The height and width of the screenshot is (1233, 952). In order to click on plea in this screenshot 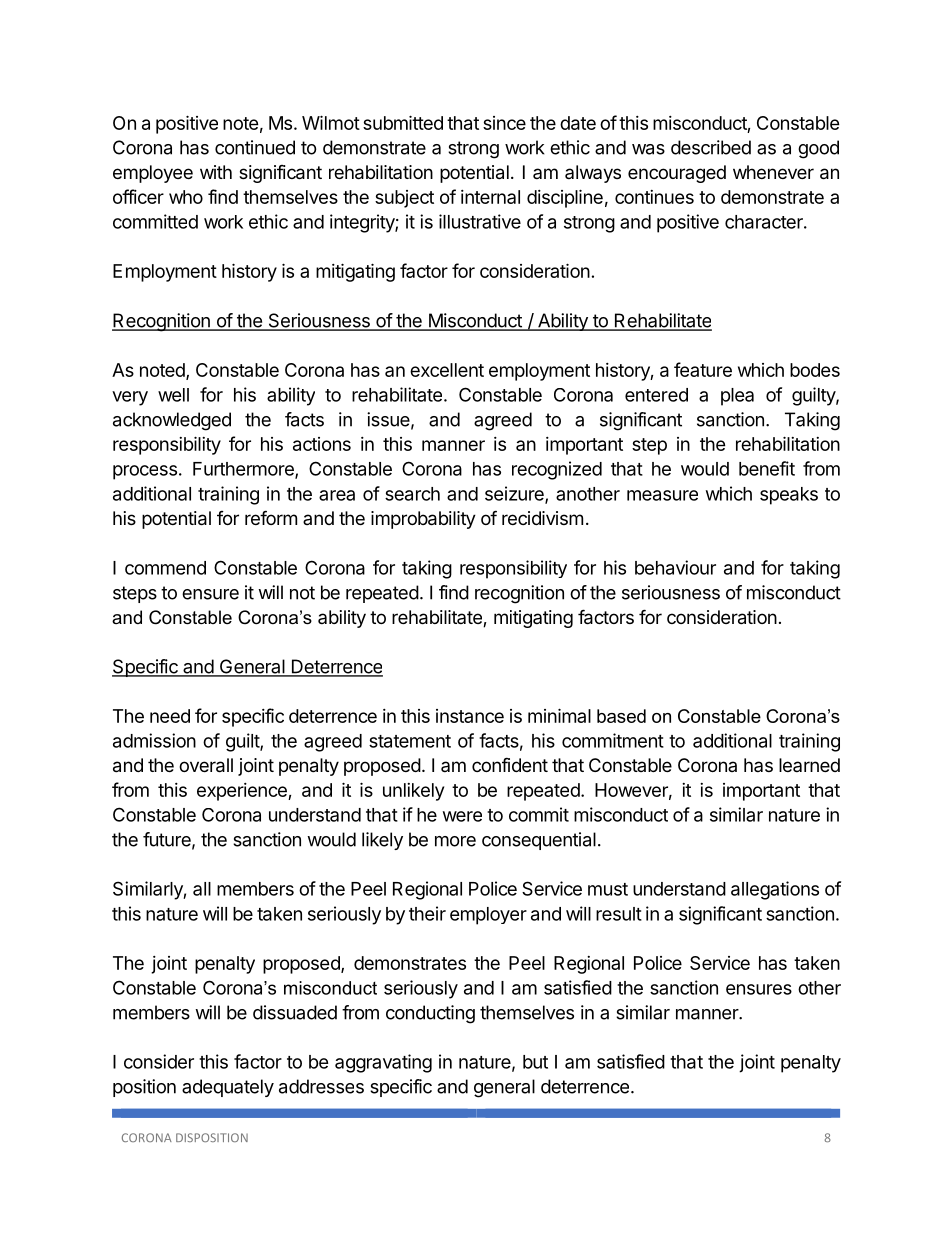, I will do `click(737, 397)`.
